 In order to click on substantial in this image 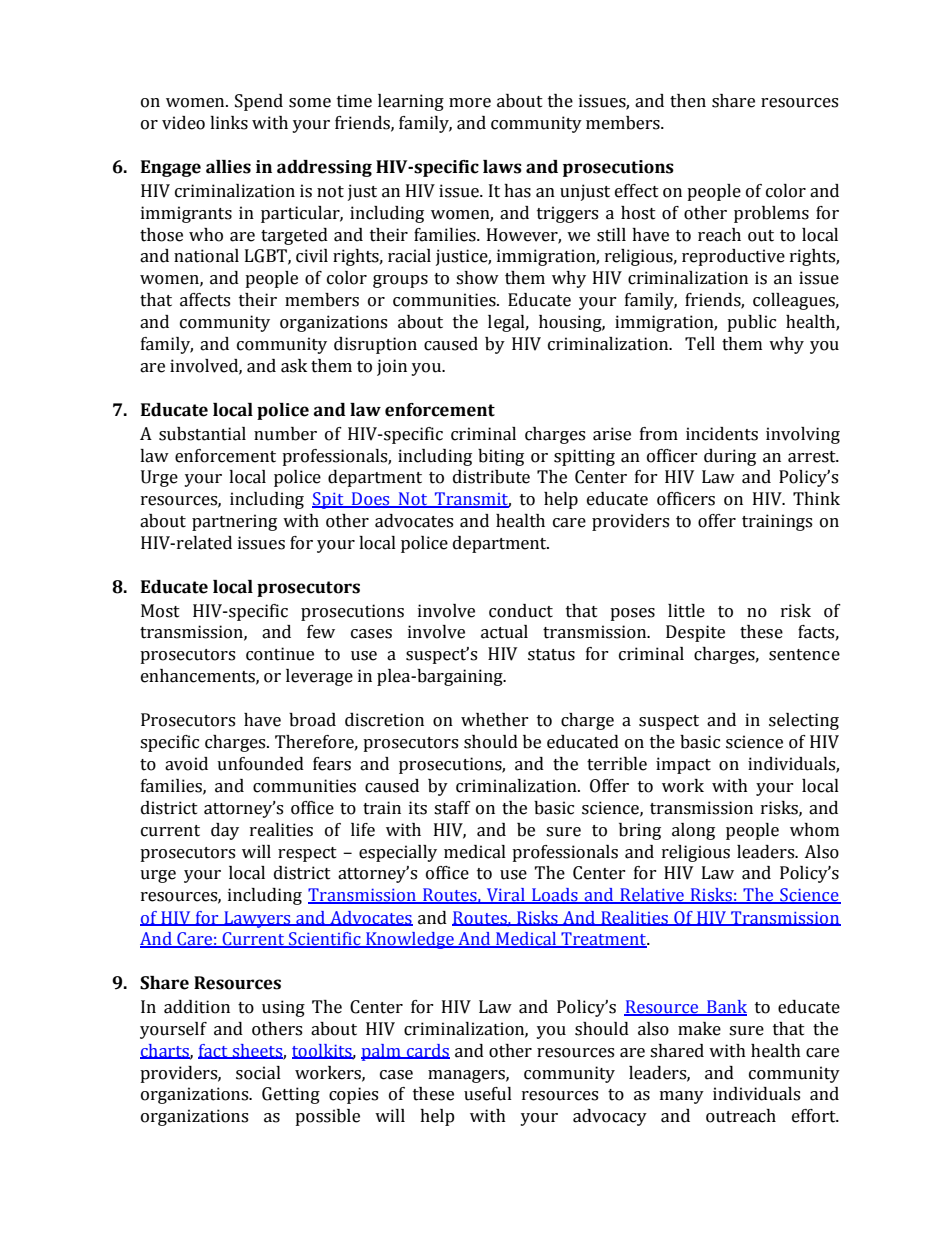, I will do `click(202, 434)`.
